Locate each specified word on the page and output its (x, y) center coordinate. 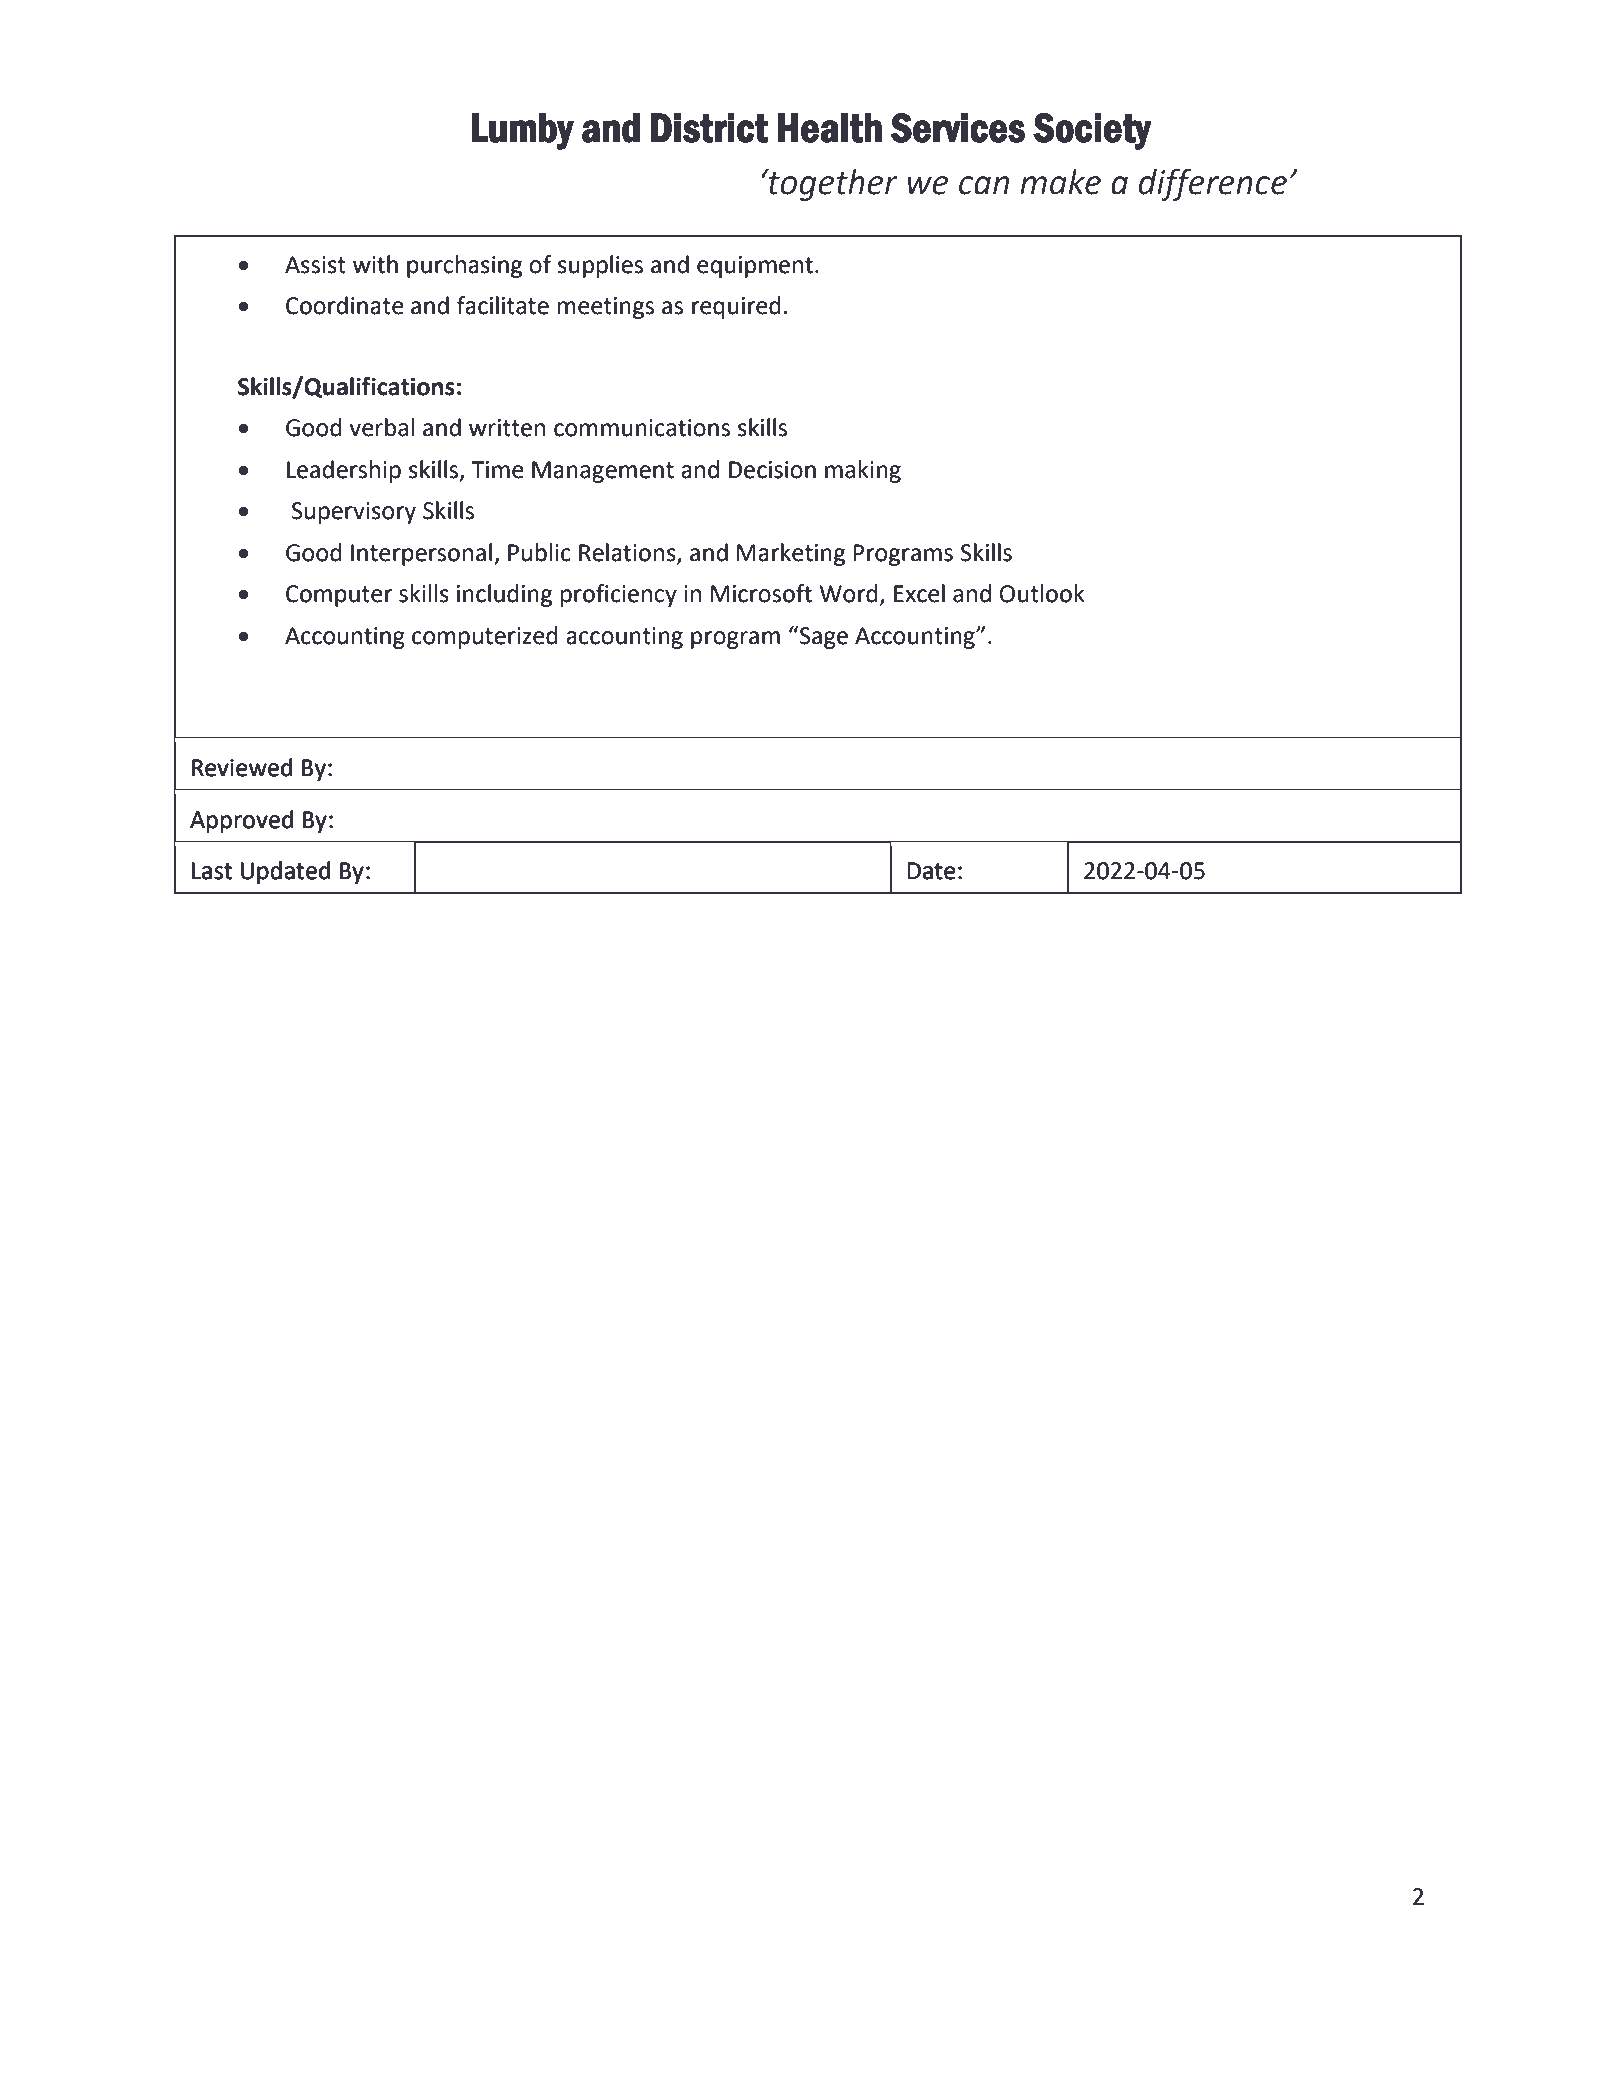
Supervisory (354, 513)
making (863, 471)
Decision (772, 470)
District (709, 128)
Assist (315, 265)
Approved (241, 821)
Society (1092, 131)
